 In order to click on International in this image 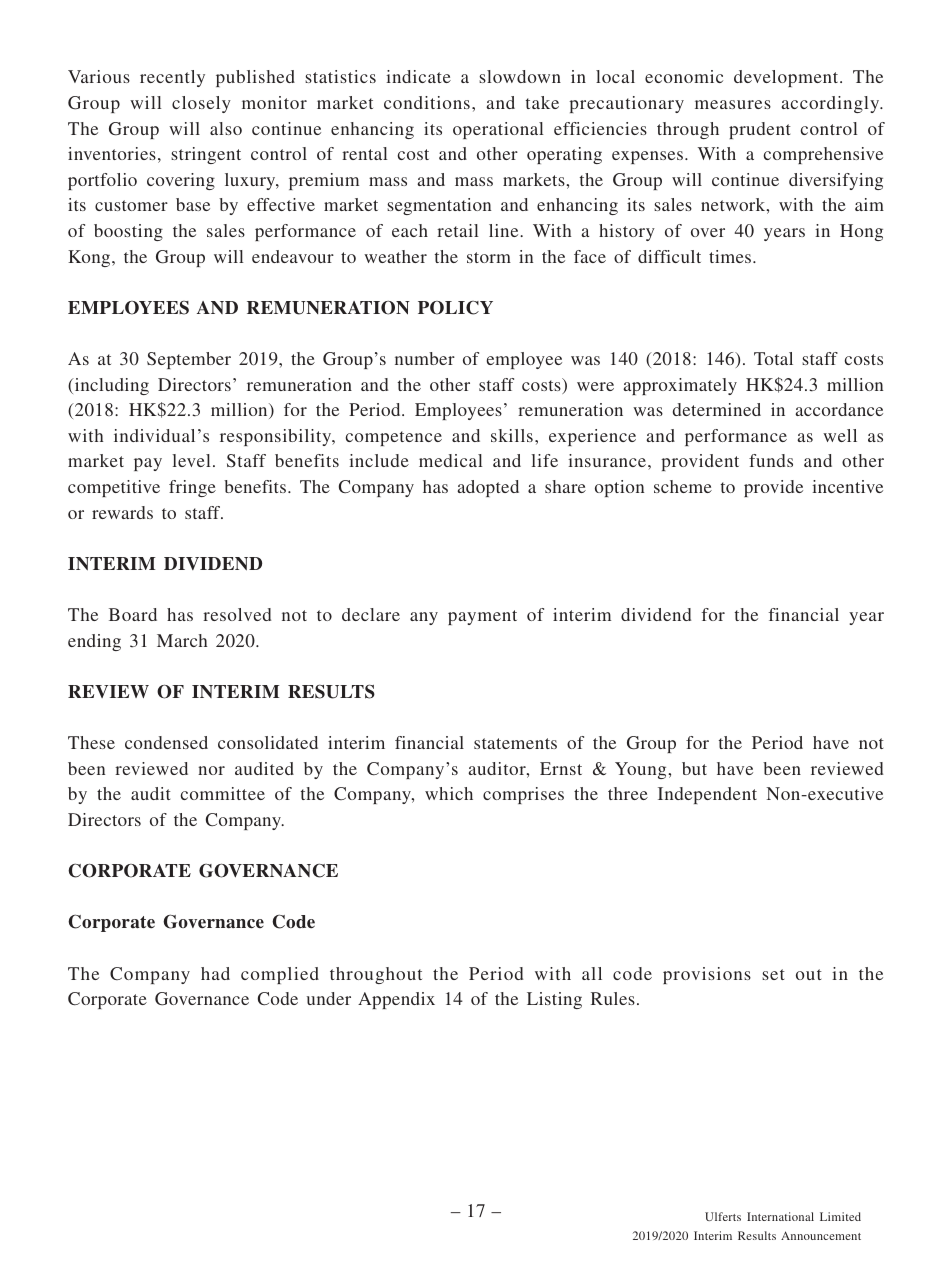, I will do `click(780, 1216)`.
